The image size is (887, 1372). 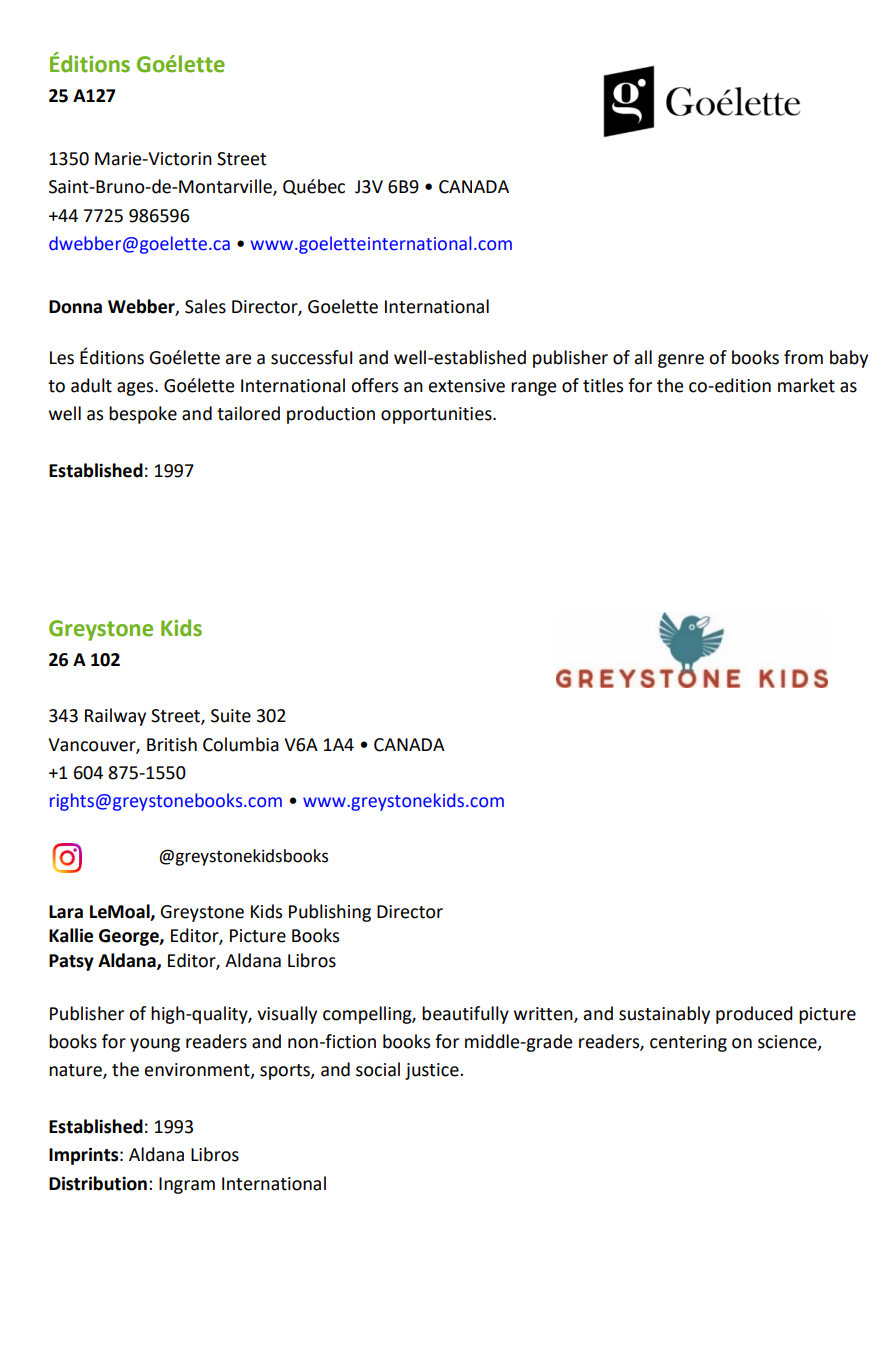 What do you see at coordinates (467, 386) in the screenshot?
I see `extensive` at bounding box center [467, 386].
